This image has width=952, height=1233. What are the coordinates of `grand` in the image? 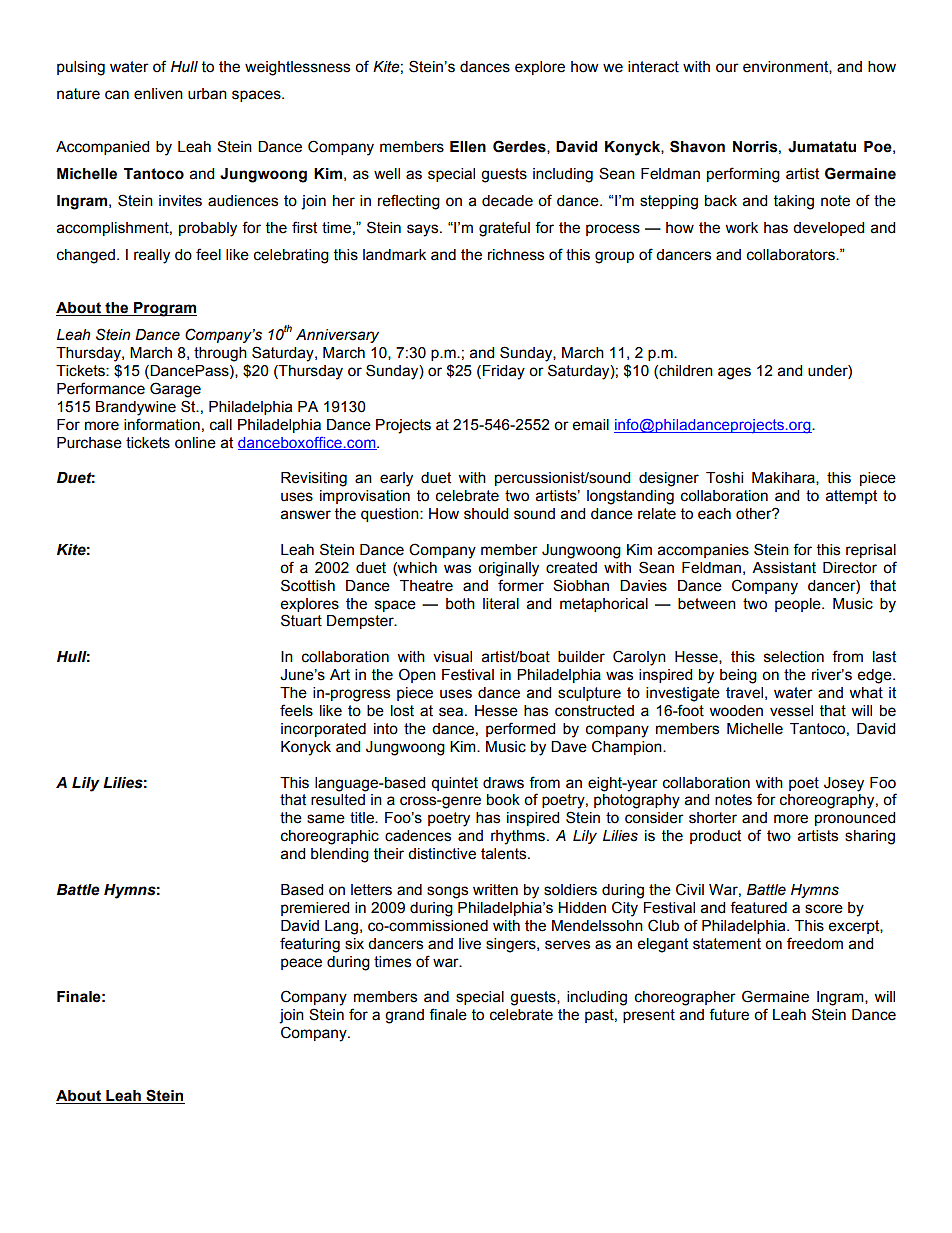 It's located at (404, 1016).
